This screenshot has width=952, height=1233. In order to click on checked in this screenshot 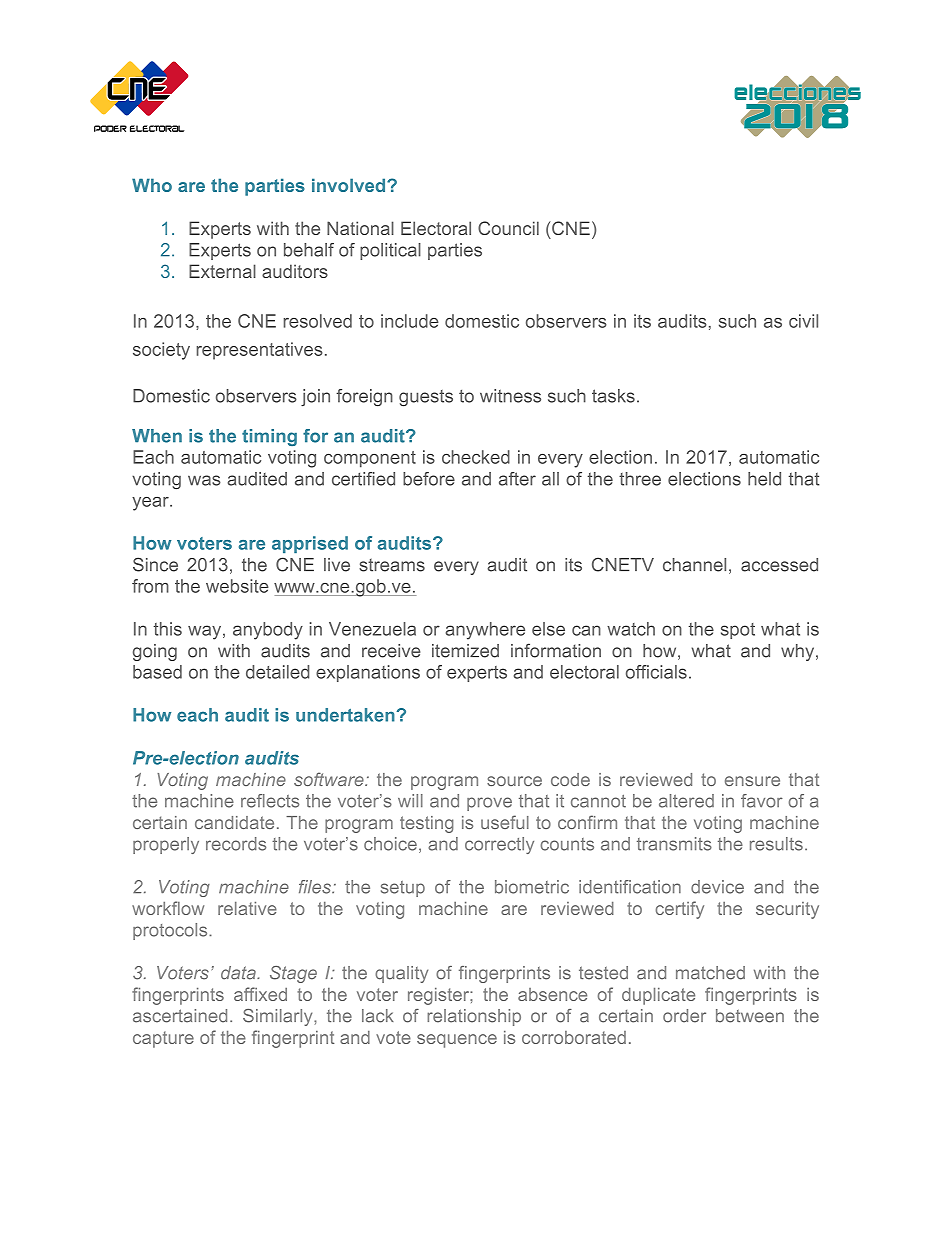, I will do `click(476, 457)`.
